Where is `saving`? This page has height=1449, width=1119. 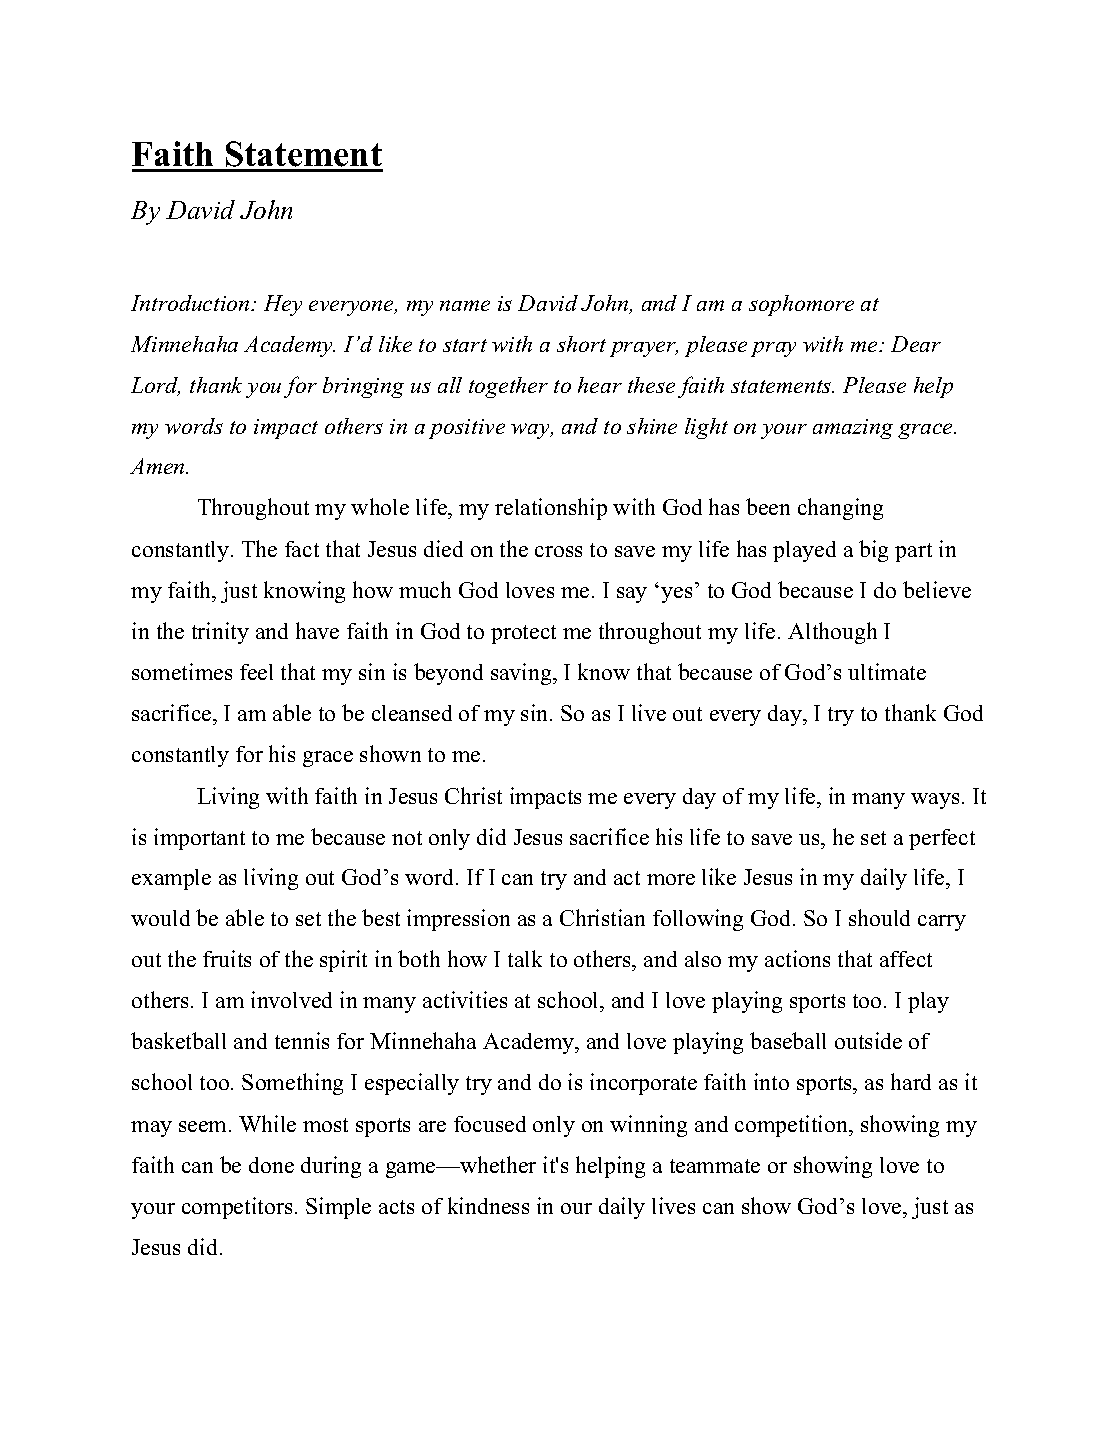
saving is located at coordinates (522, 674).
